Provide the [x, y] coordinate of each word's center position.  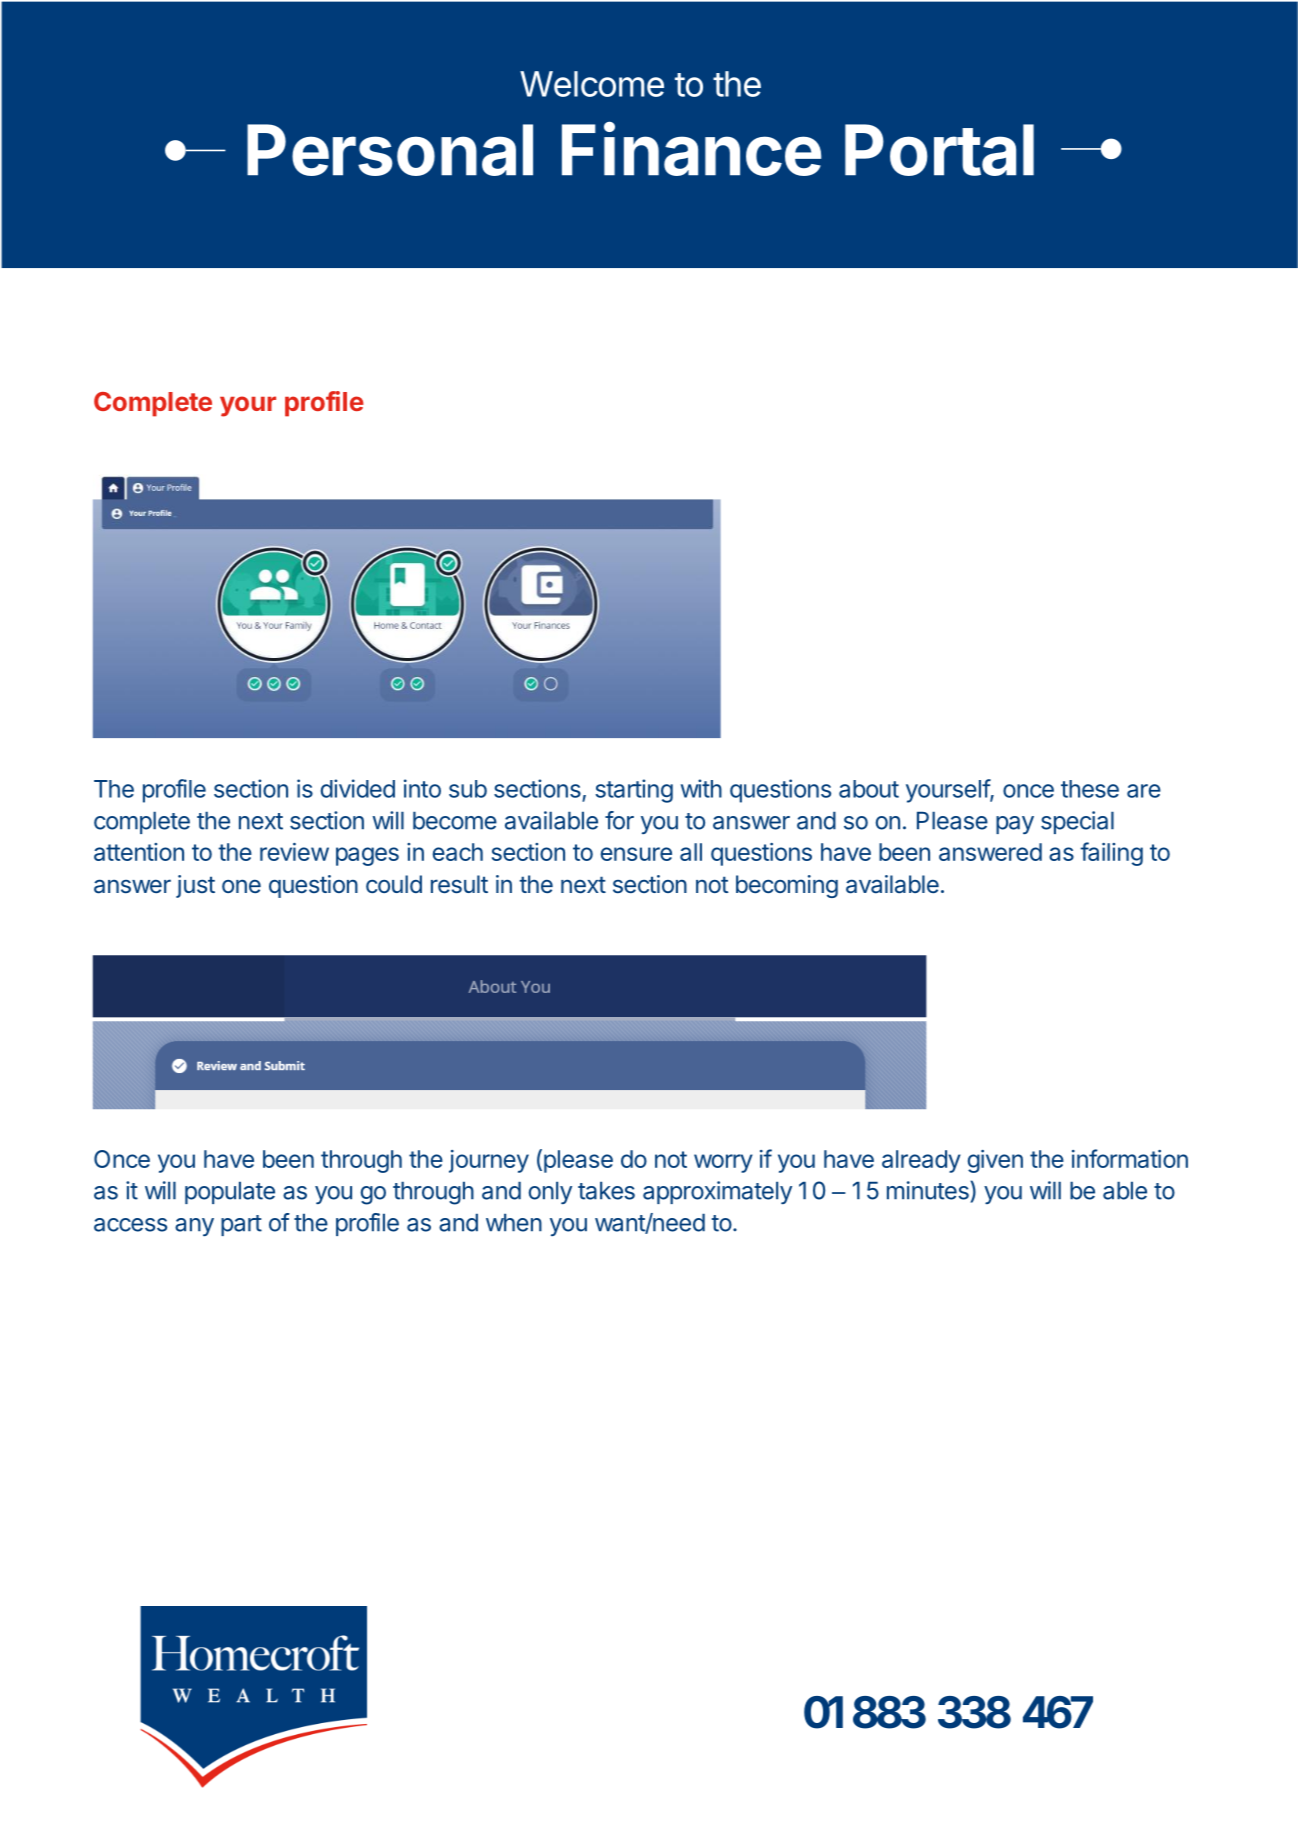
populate [230, 1193]
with [701, 788]
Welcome [592, 84]
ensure [636, 854]
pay [1015, 825]
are [1144, 791]
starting [634, 791]
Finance [691, 149]
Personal [390, 150]
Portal [939, 150]
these [1090, 789]
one [241, 886]
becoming [787, 886]
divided [358, 788]
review [294, 852]
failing [1111, 854]
